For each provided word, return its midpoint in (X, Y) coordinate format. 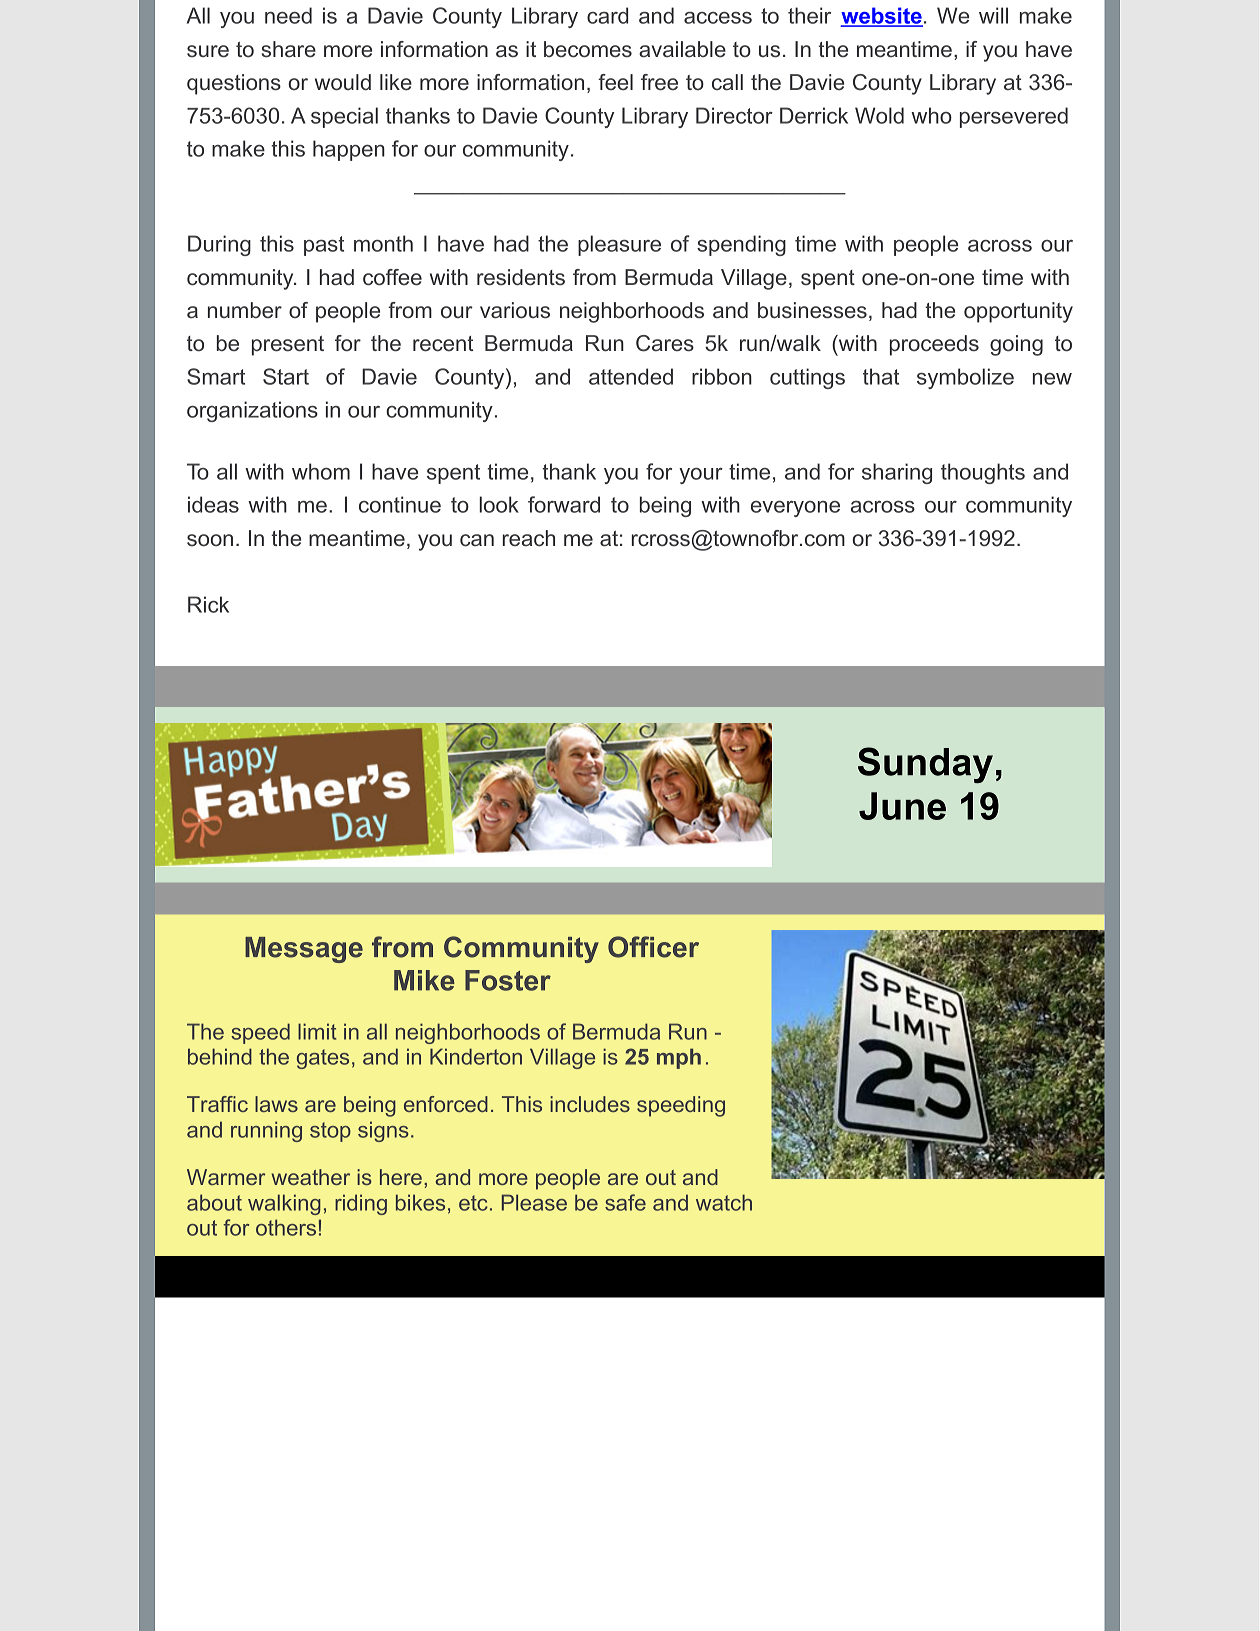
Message (304, 950)
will (993, 15)
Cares (665, 343)
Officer (653, 947)
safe (625, 1202)
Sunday (925, 765)
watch (724, 1202)
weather (311, 1177)
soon (210, 540)
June (902, 806)
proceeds (934, 345)
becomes (588, 49)
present (288, 346)
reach (529, 538)
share (288, 49)
